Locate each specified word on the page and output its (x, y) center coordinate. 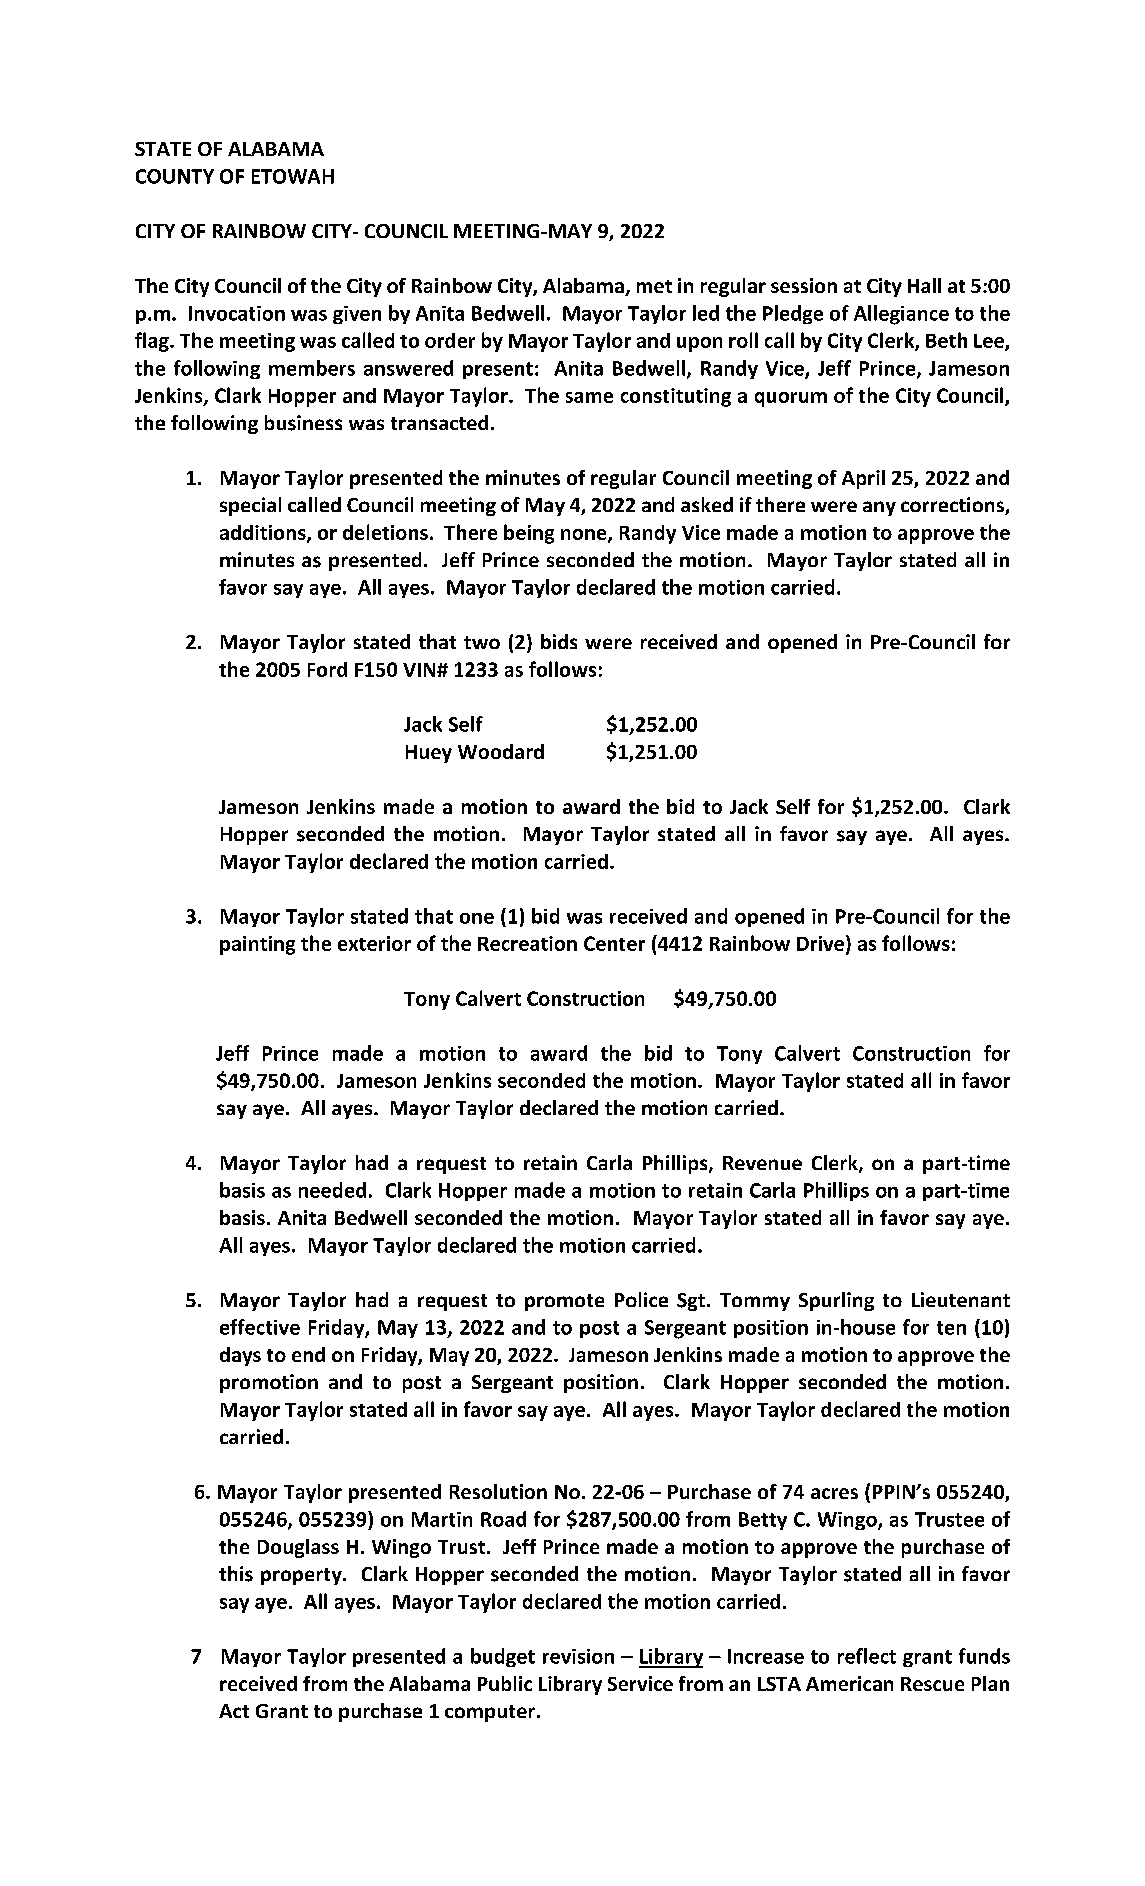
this (236, 1574)
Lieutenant (961, 1299)
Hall (924, 285)
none (585, 535)
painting (257, 945)
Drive (820, 943)
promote (564, 1302)
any (879, 508)
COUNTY (175, 176)
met (654, 286)
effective (260, 1327)
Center (614, 943)
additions (264, 533)
